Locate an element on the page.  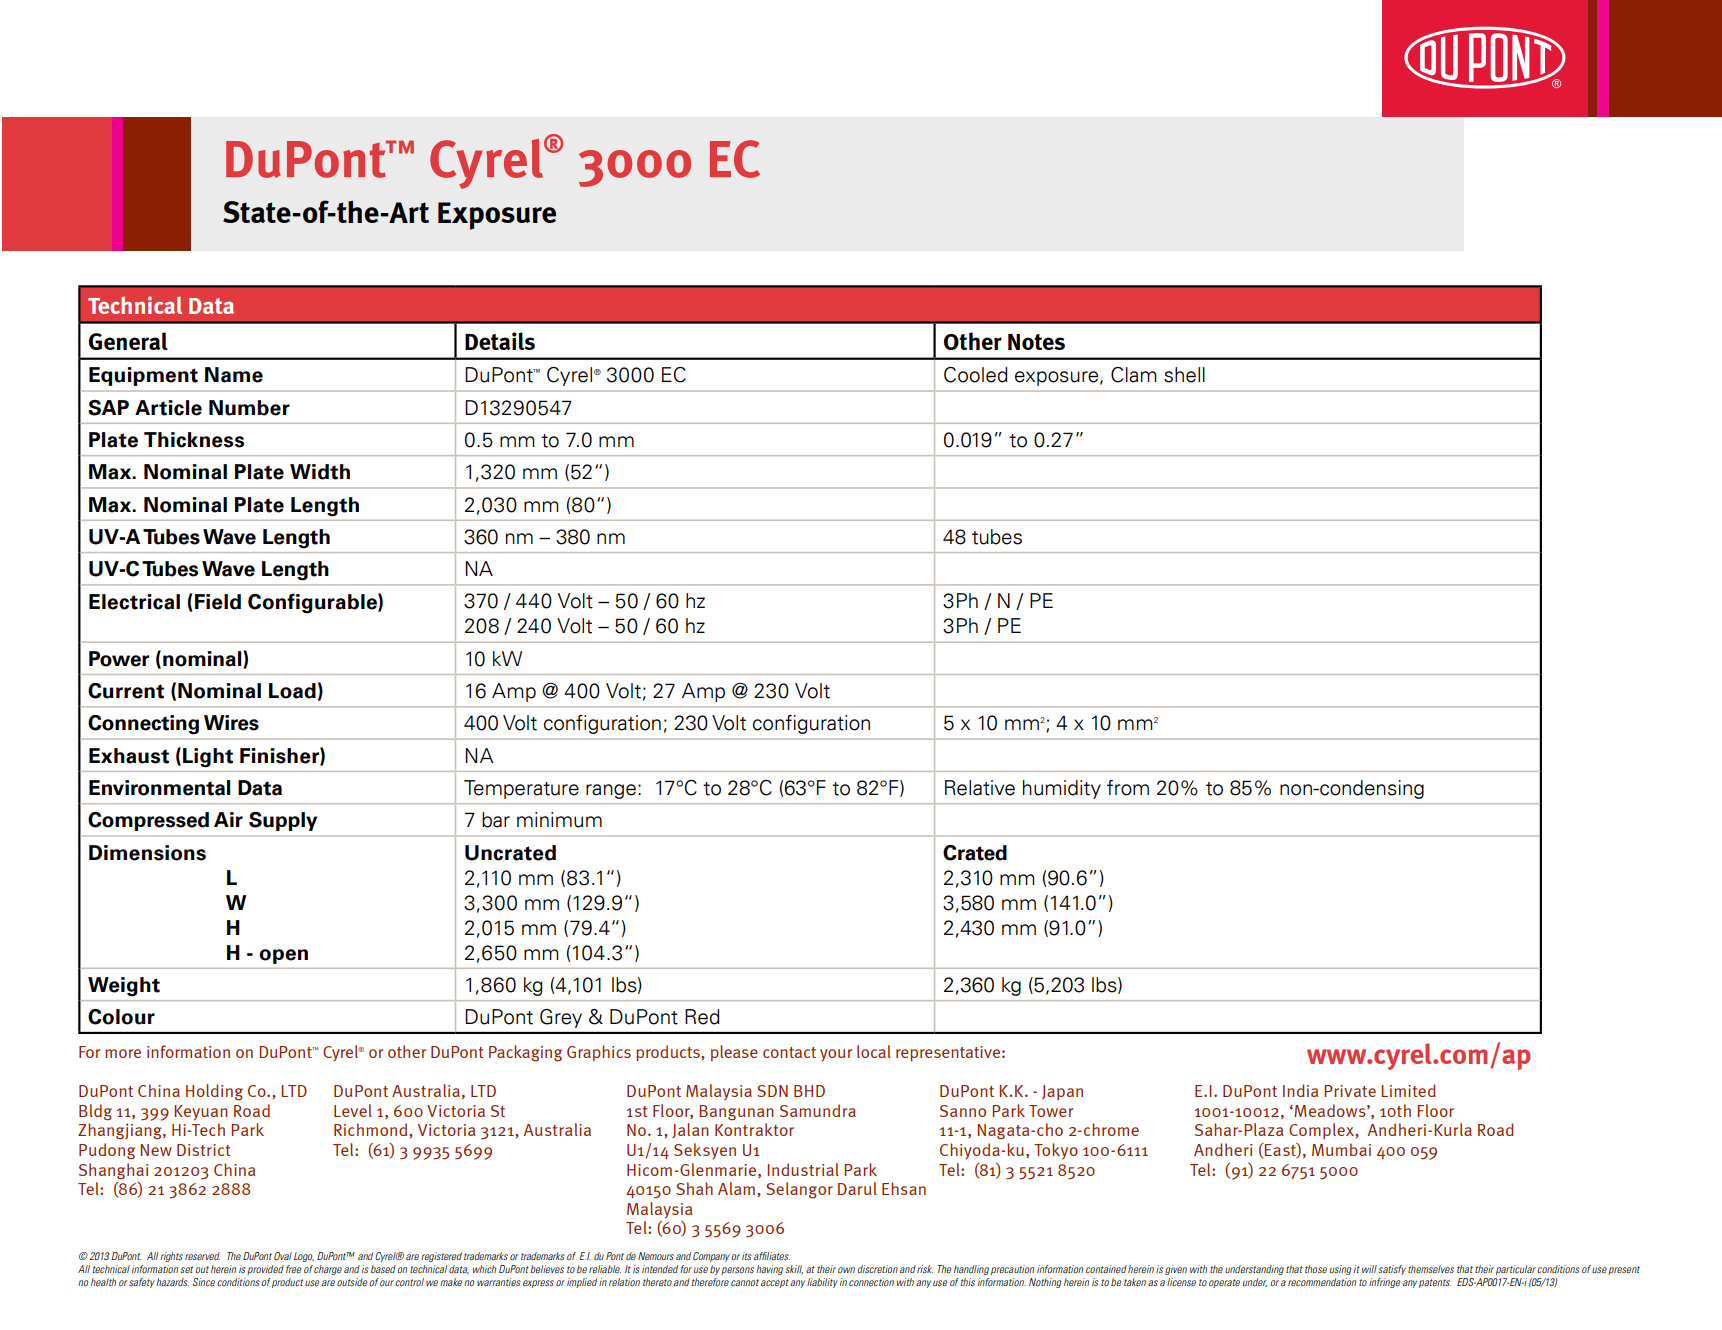
shell is located at coordinates (1184, 375).
